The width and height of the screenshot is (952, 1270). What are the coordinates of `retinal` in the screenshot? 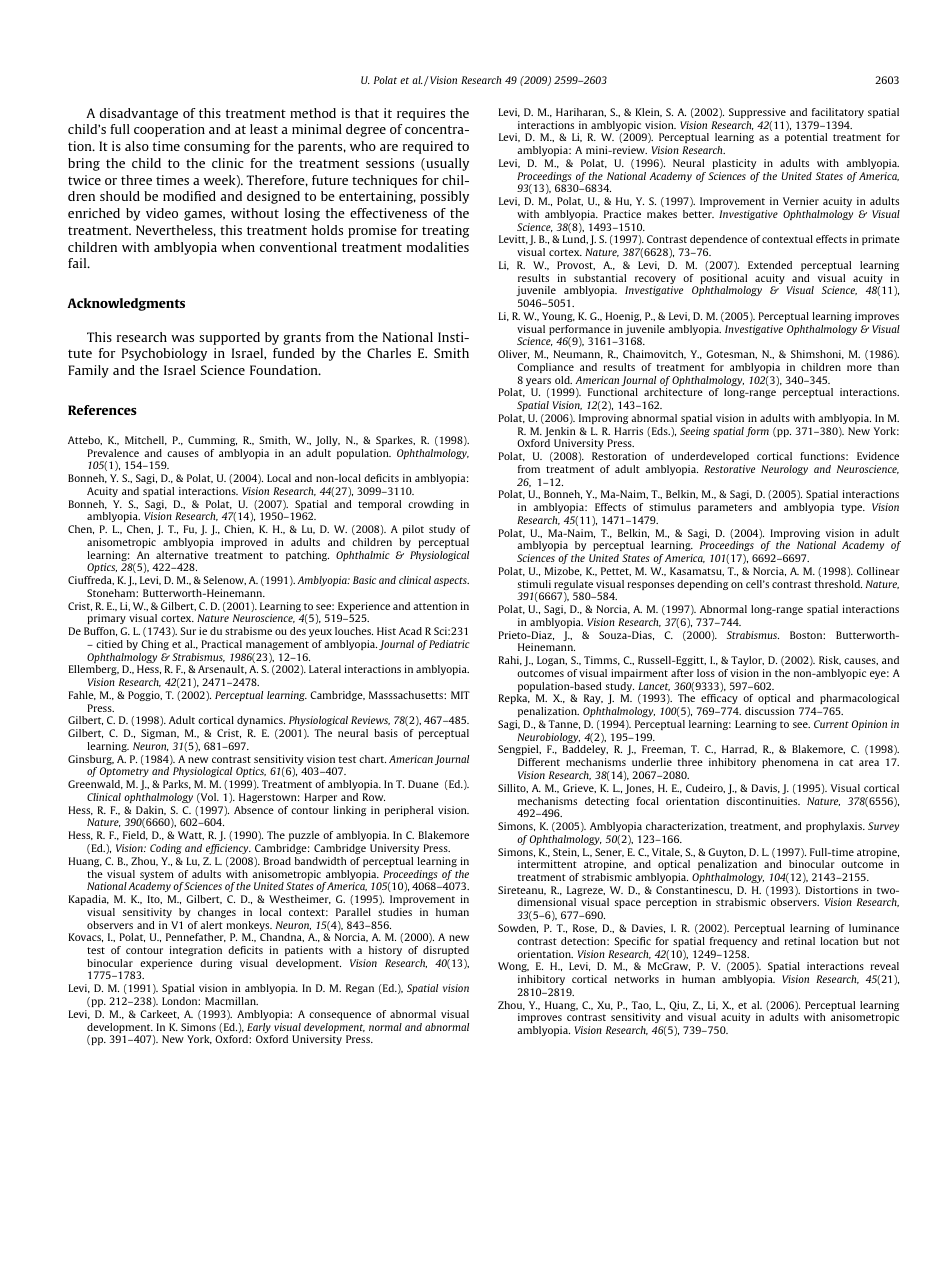 It's located at (800, 941).
